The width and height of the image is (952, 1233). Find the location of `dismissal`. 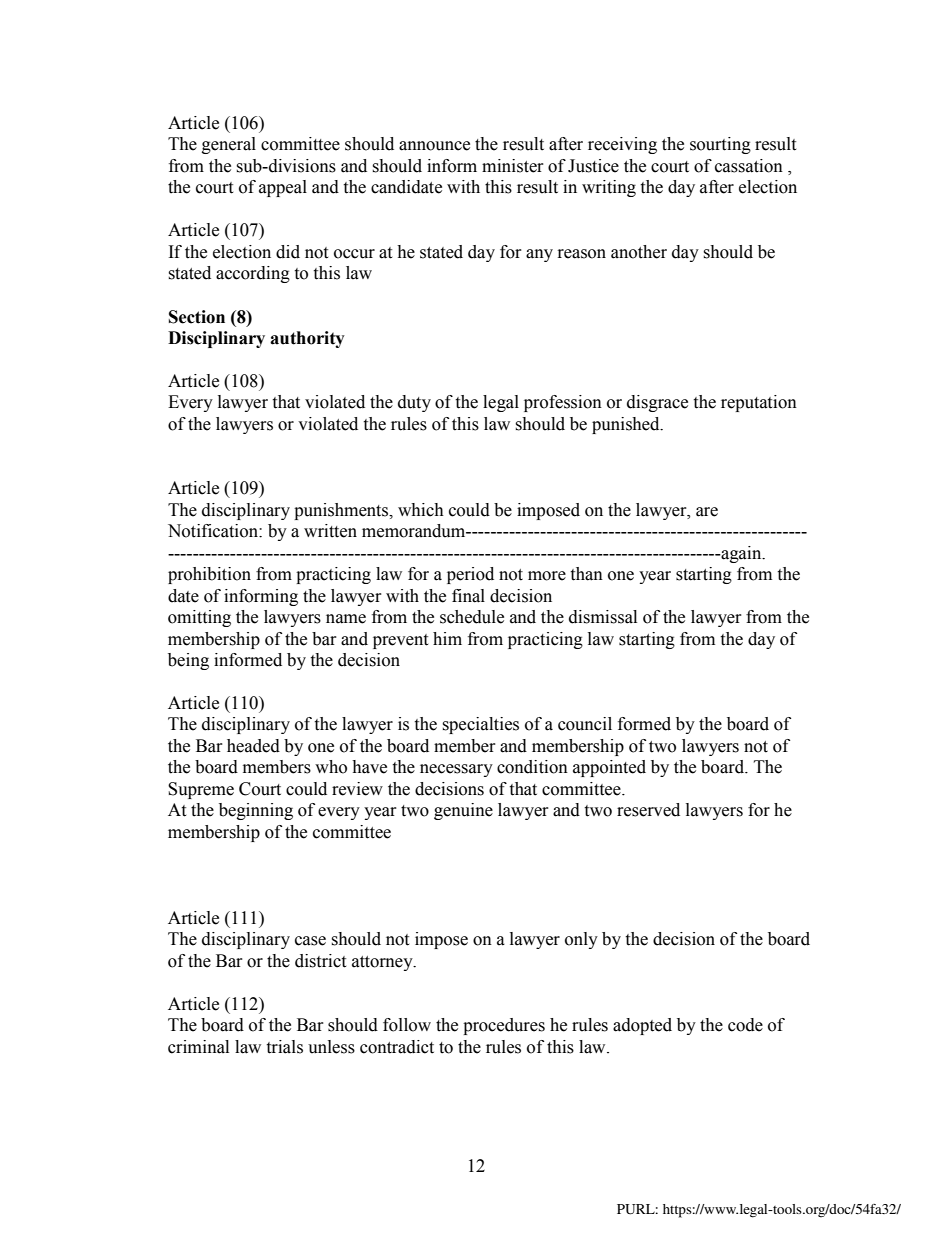

dismissal is located at coordinates (603, 617).
